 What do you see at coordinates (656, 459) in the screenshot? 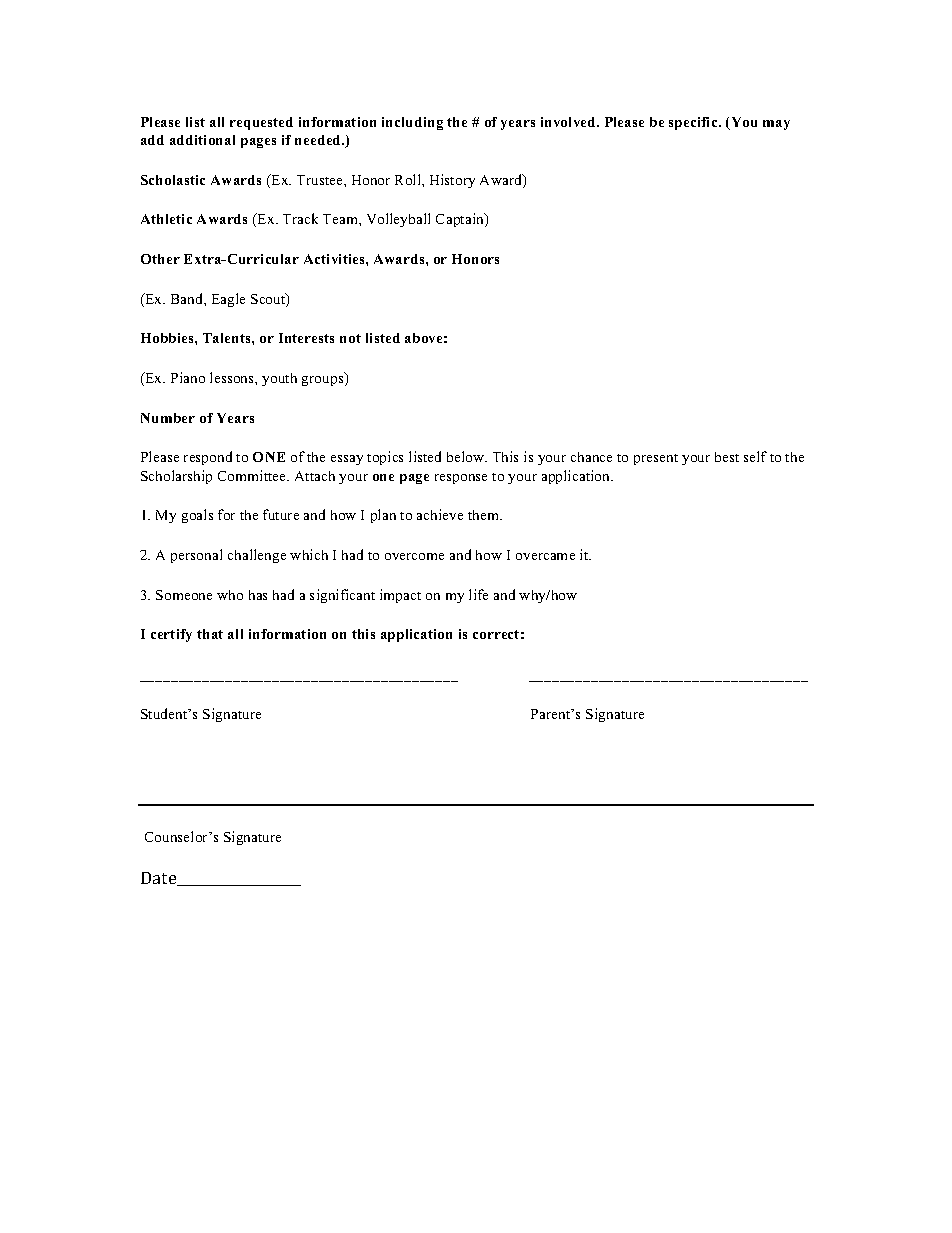
I see `present` at bounding box center [656, 459].
